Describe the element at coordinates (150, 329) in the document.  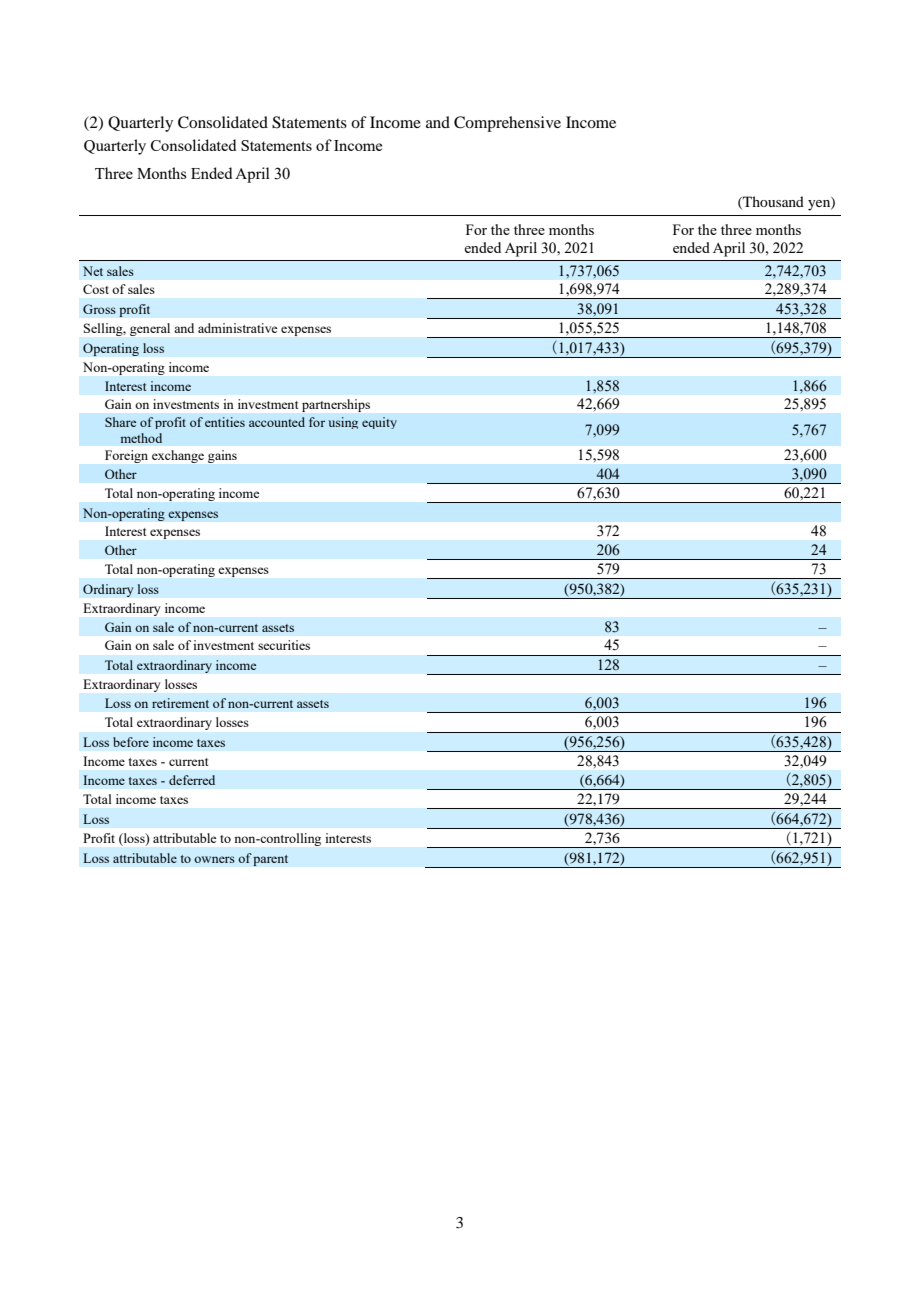
I see `general` at that location.
